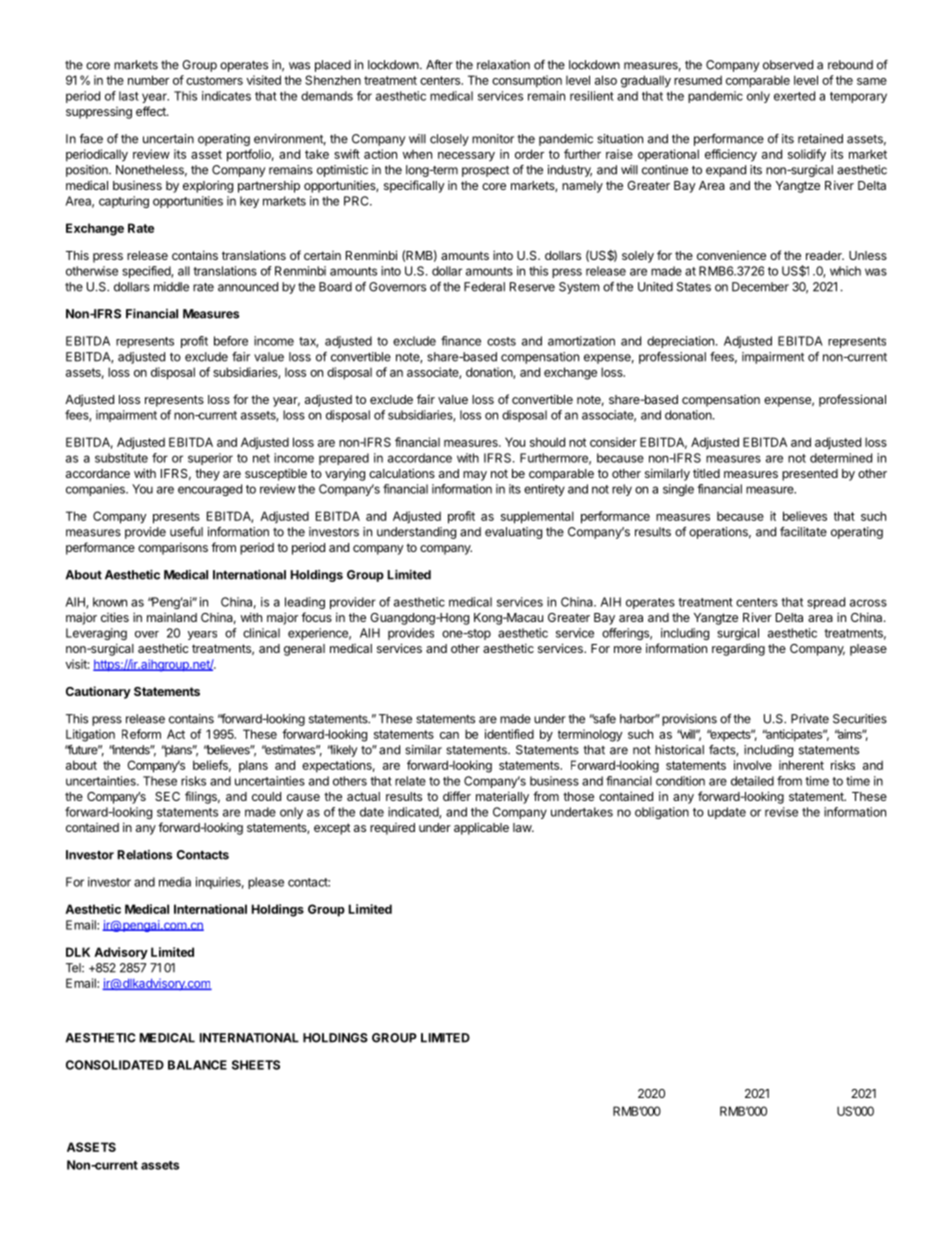 The height and width of the screenshot is (1233, 952). Describe the element at coordinates (509, 734) in the screenshot. I see `identified` at that location.
